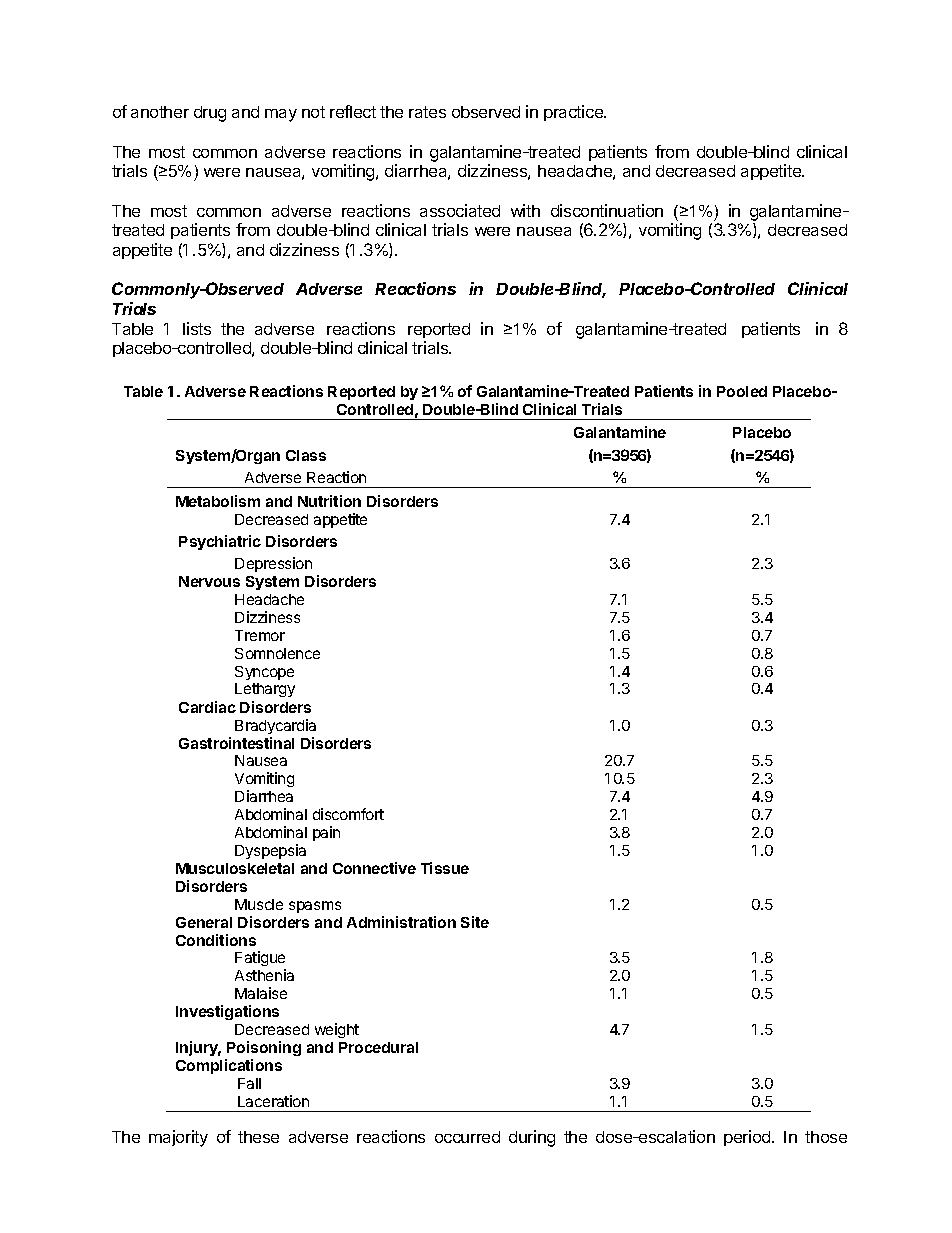 Image resolution: width=952 pixels, height=1233 pixels. What do you see at coordinates (329, 501) in the screenshot?
I see `Nutrition` at bounding box center [329, 501].
